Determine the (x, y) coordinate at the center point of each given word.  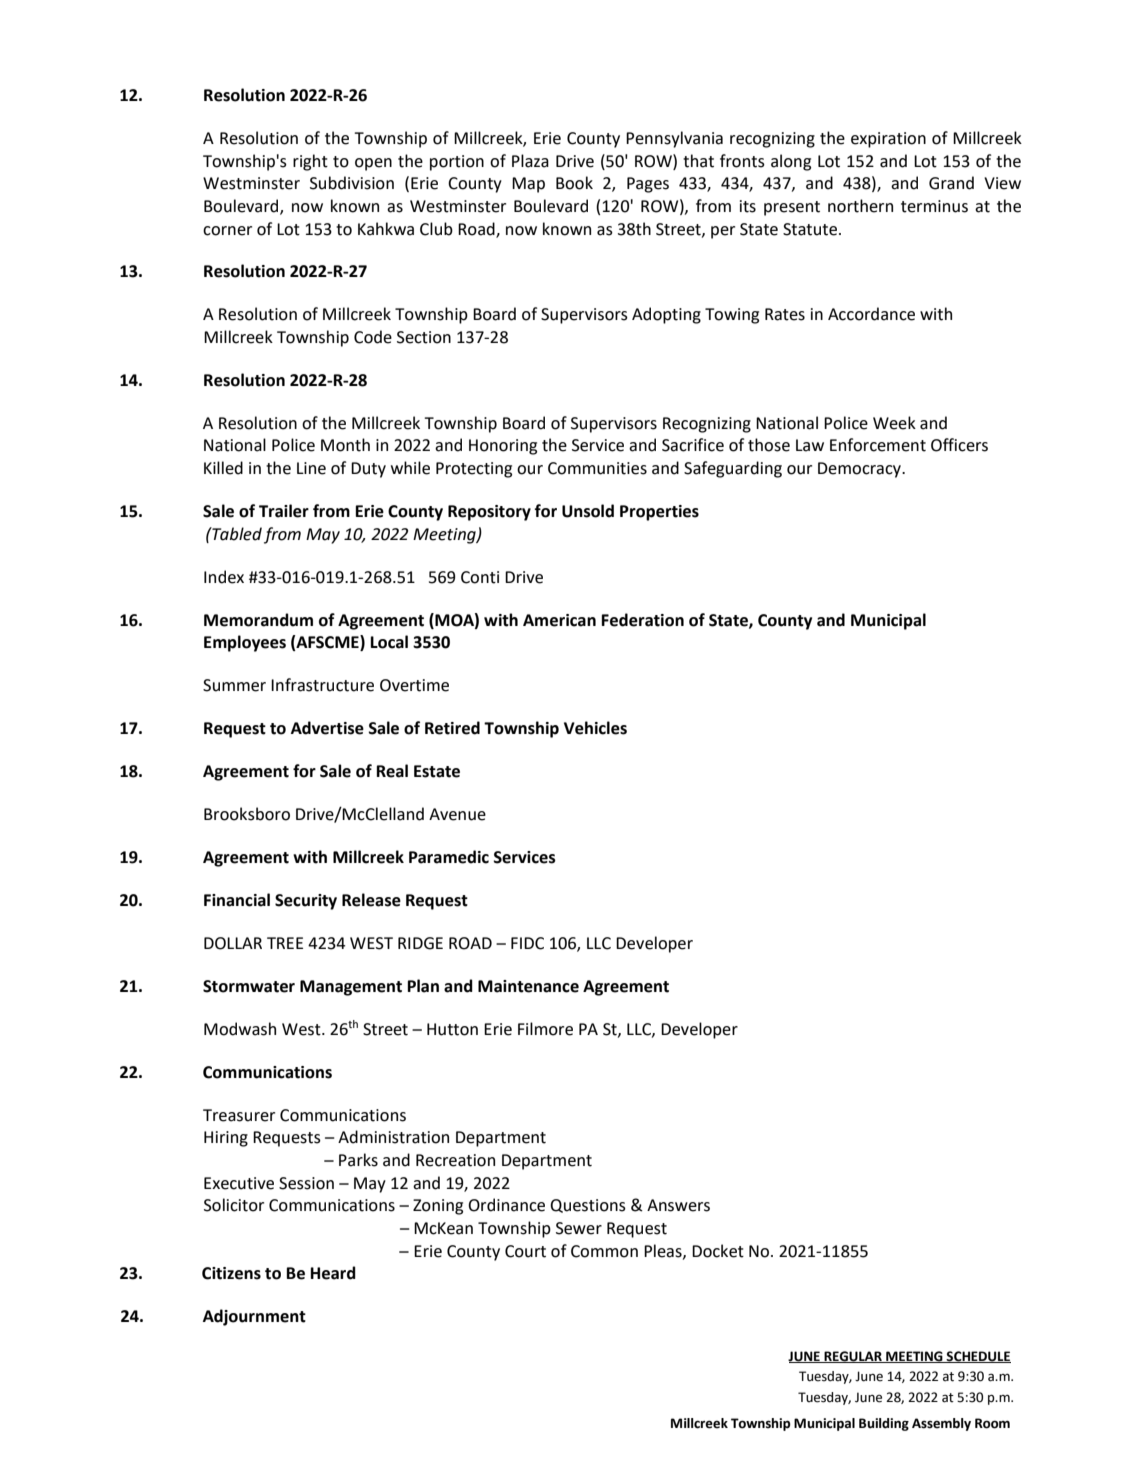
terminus (934, 206)
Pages (648, 185)
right (310, 162)
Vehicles (595, 728)
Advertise (327, 728)
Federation (642, 620)
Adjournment (254, 1317)
